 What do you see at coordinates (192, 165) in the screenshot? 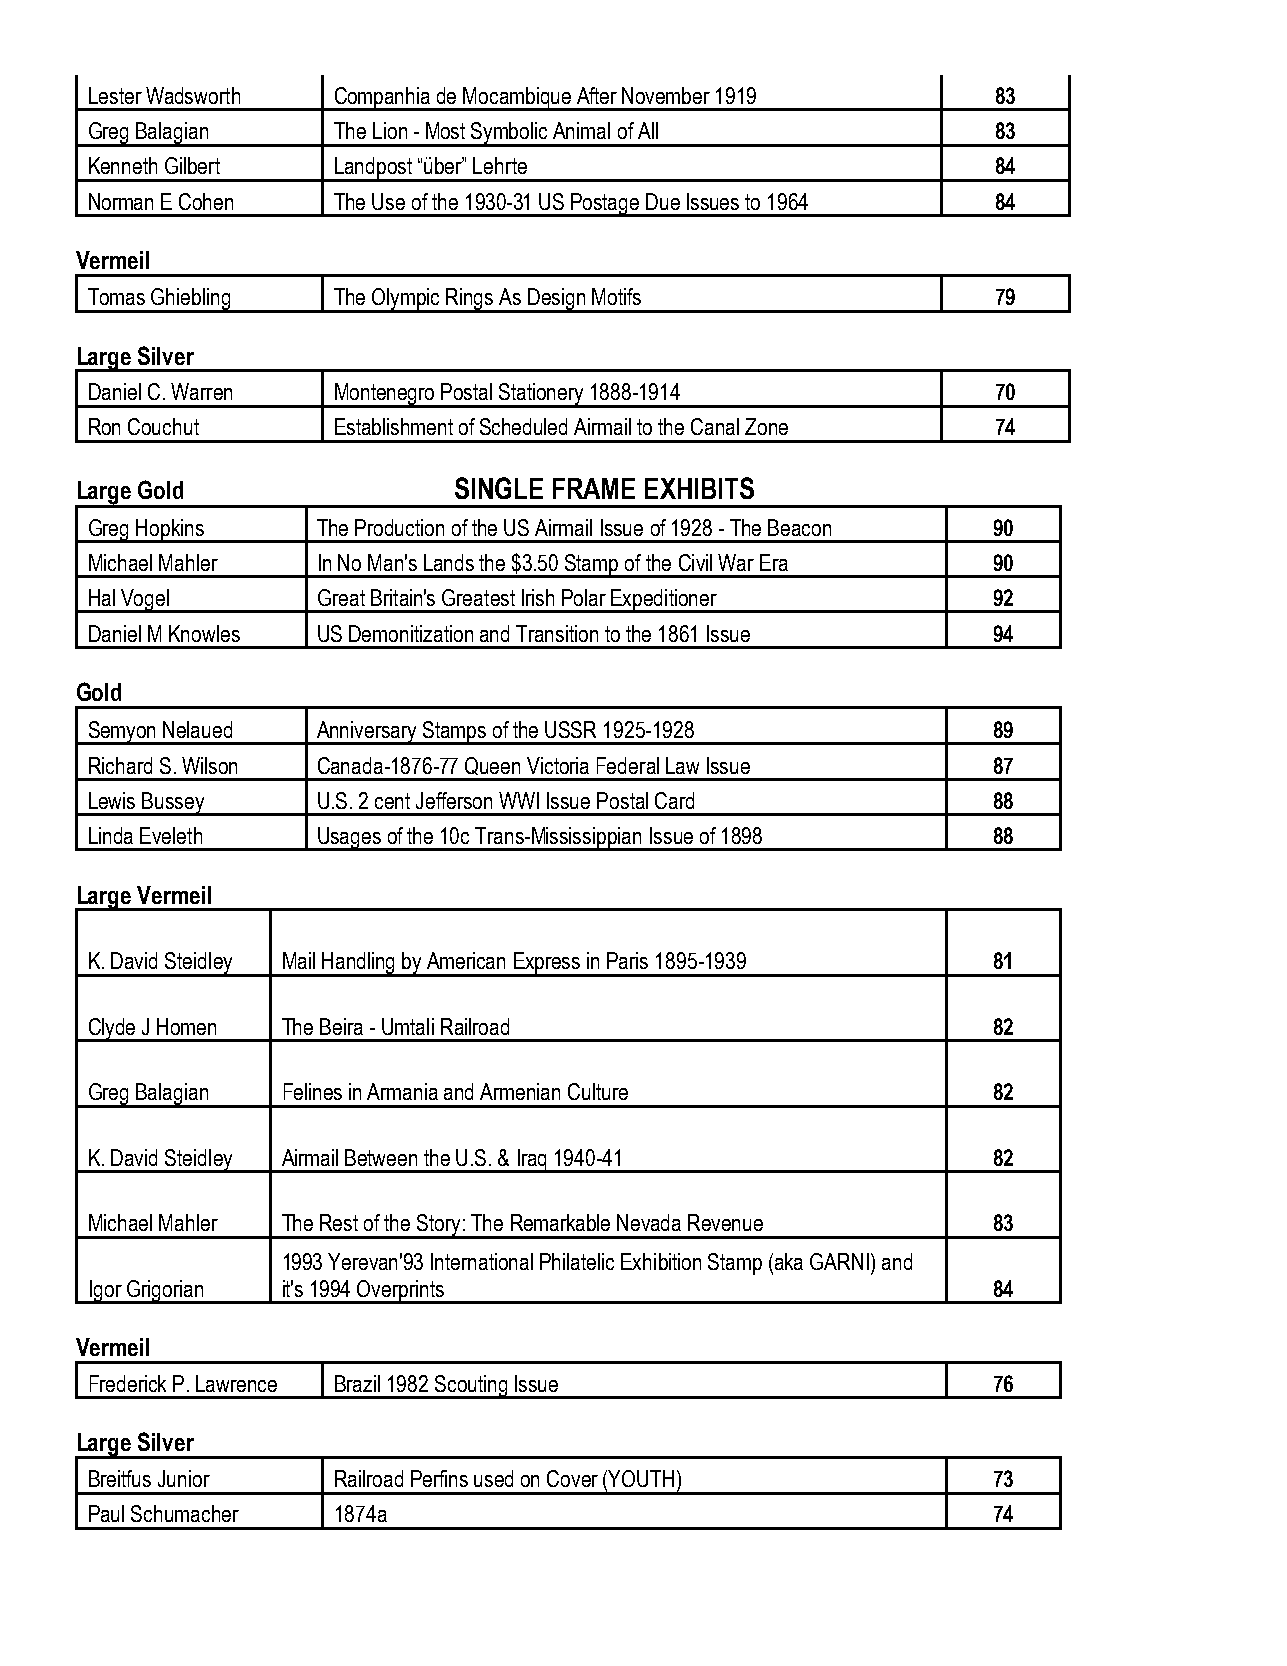
I see `Gilbert` at bounding box center [192, 165].
